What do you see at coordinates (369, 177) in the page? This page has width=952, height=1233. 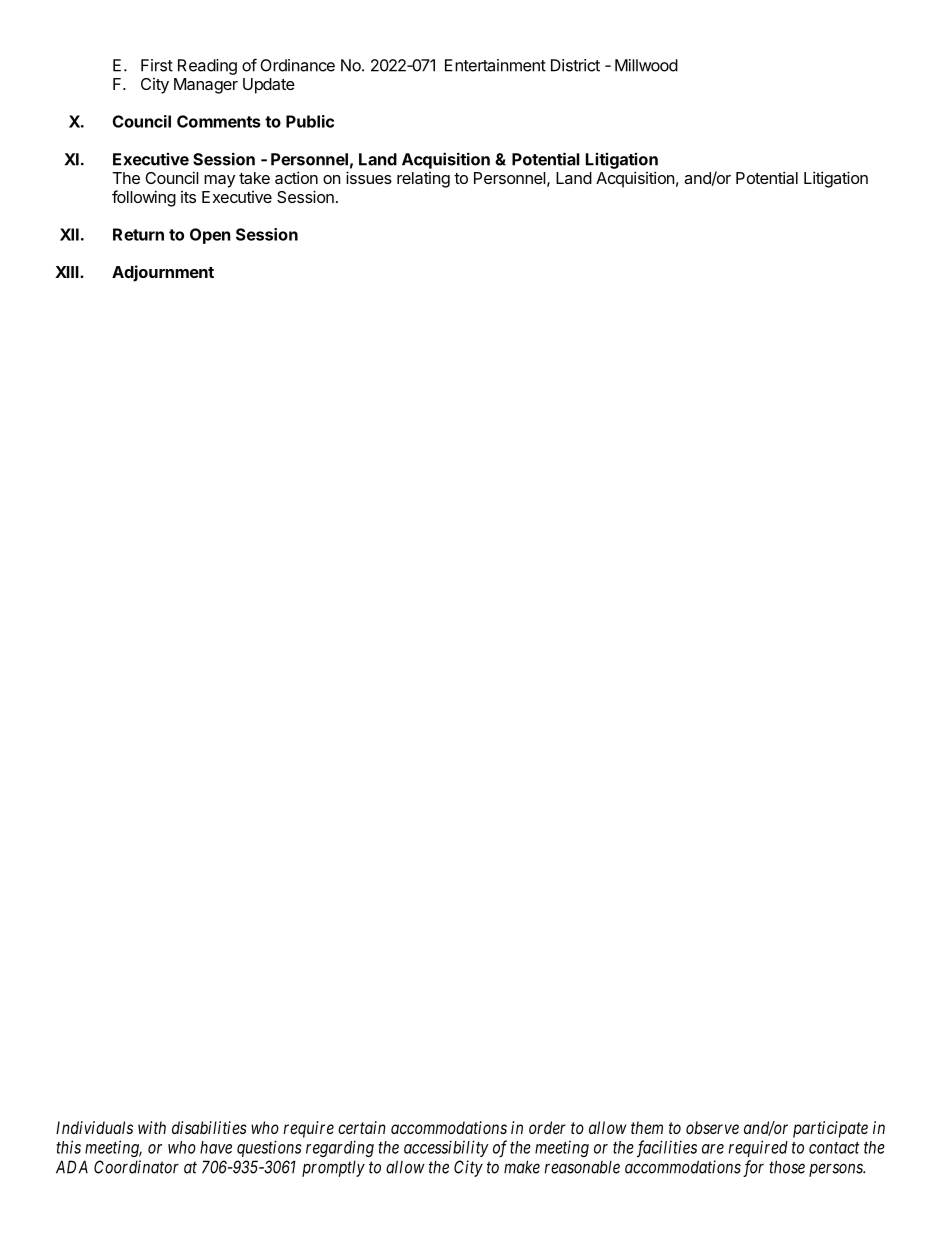 I see `issues` at bounding box center [369, 177].
